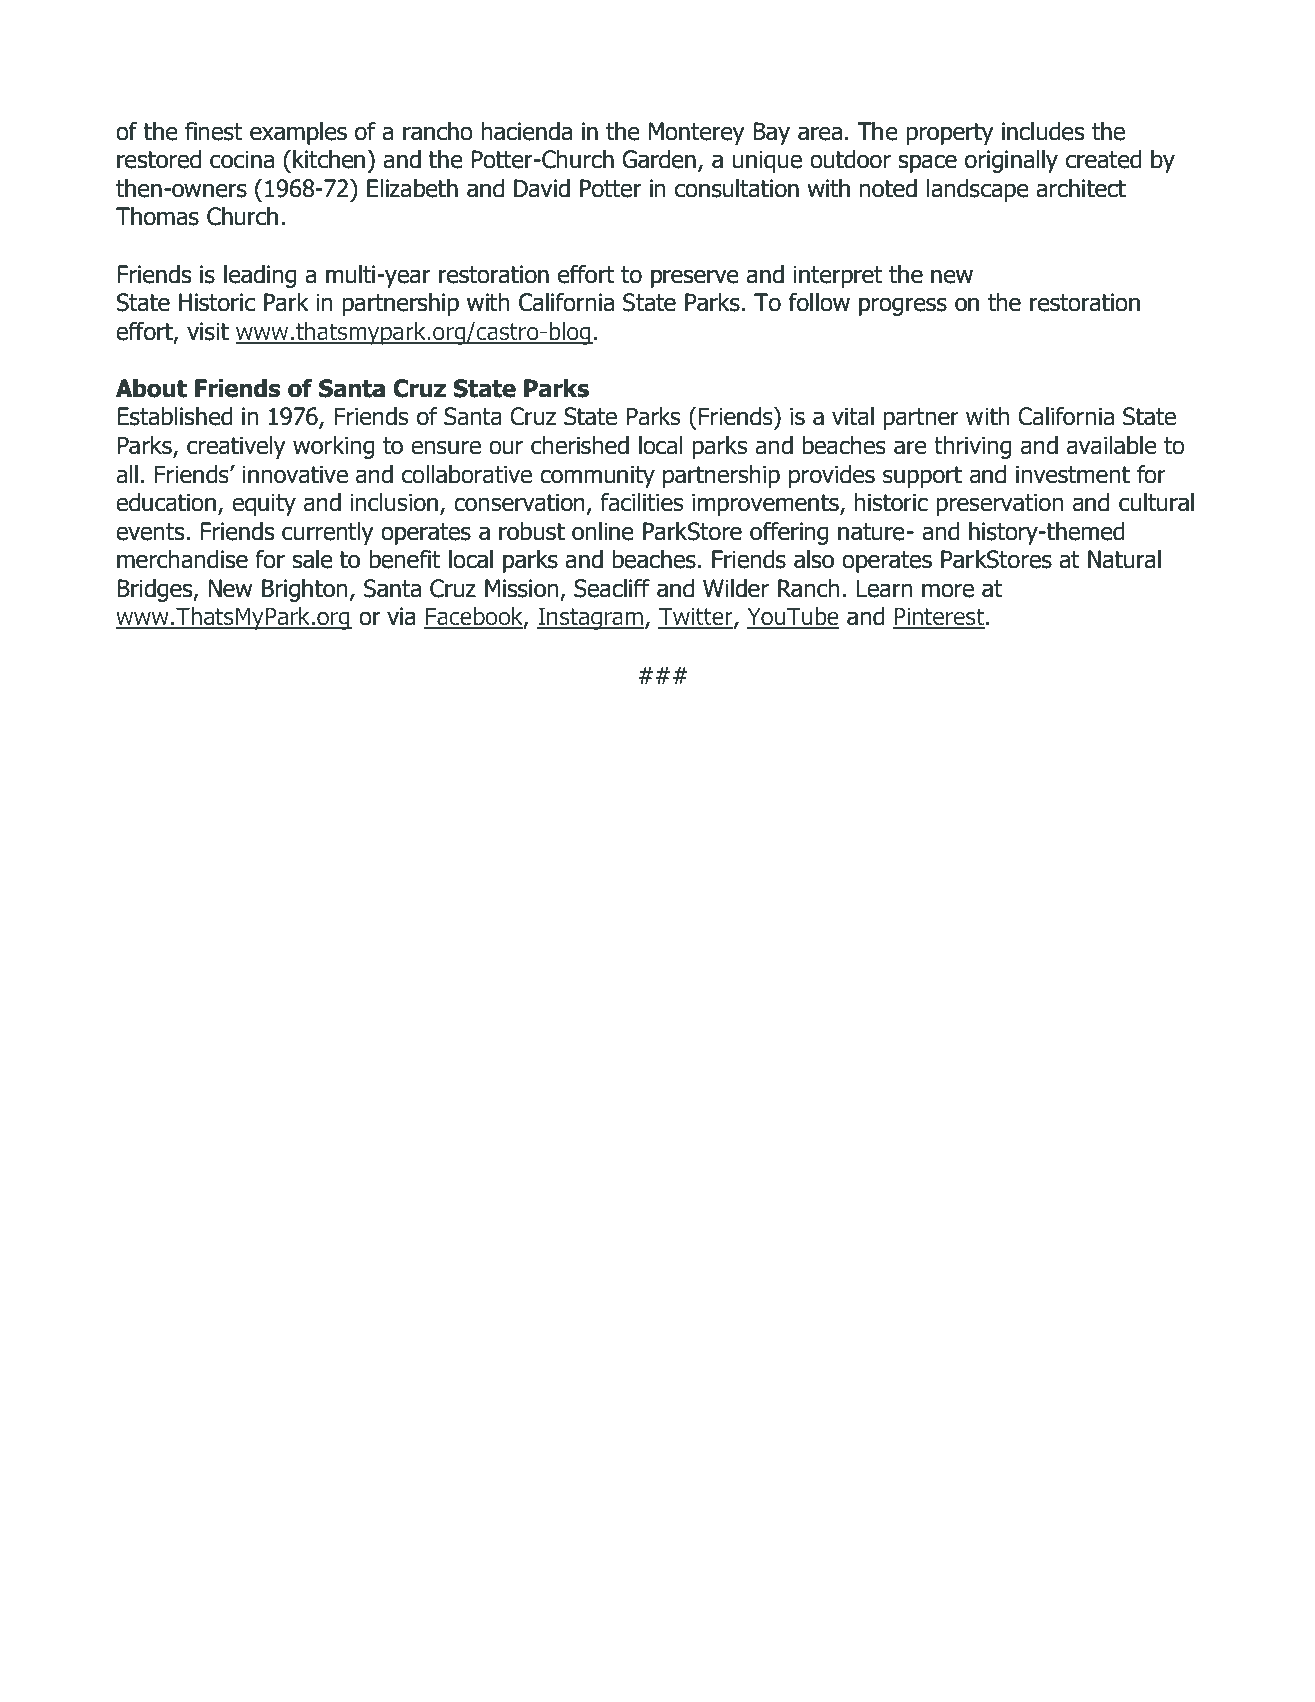  What do you see at coordinates (580, 445) in the screenshot?
I see `cherished` at bounding box center [580, 445].
